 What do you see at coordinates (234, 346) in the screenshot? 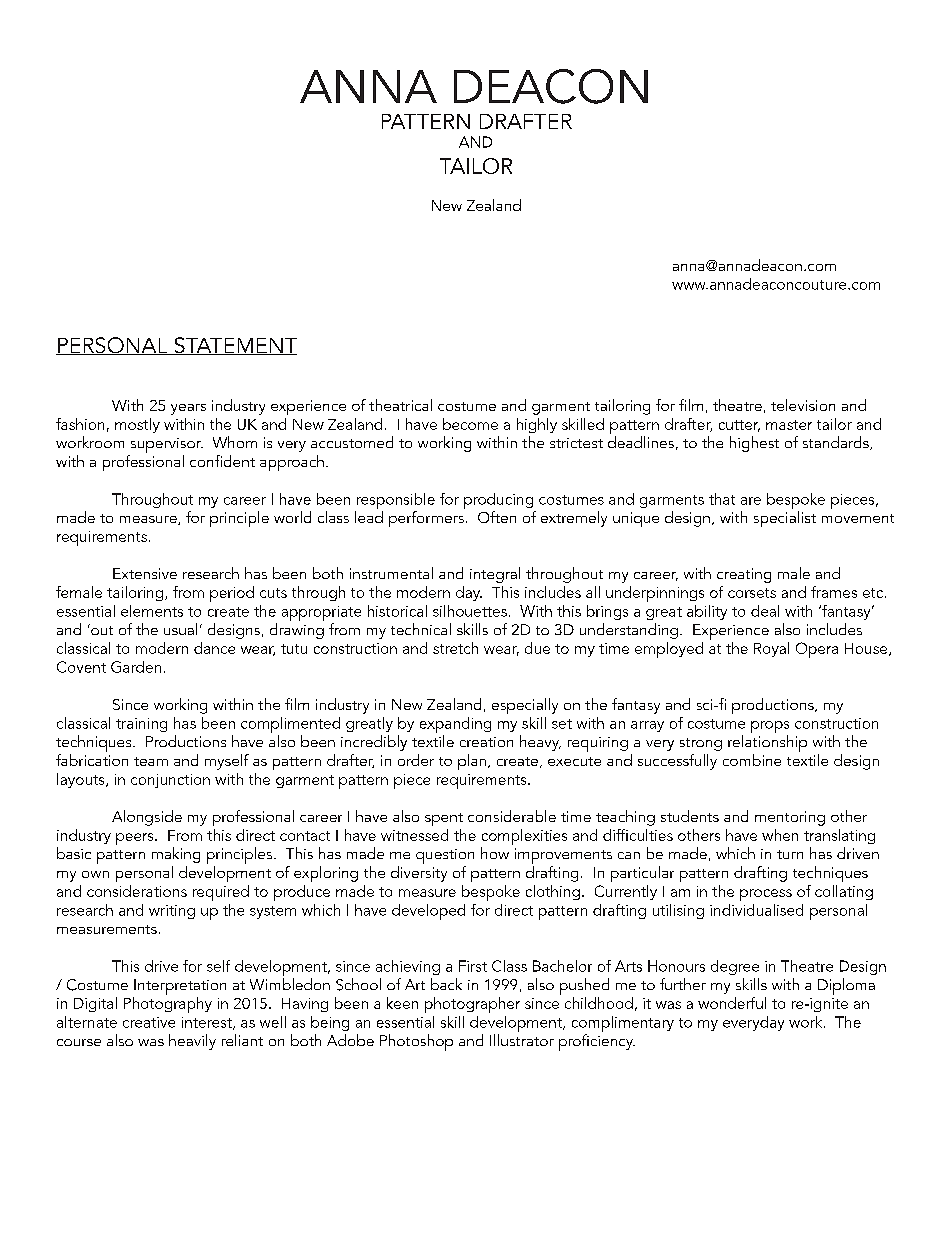
I see `STATEMENT` at bounding box center [234, 346].
